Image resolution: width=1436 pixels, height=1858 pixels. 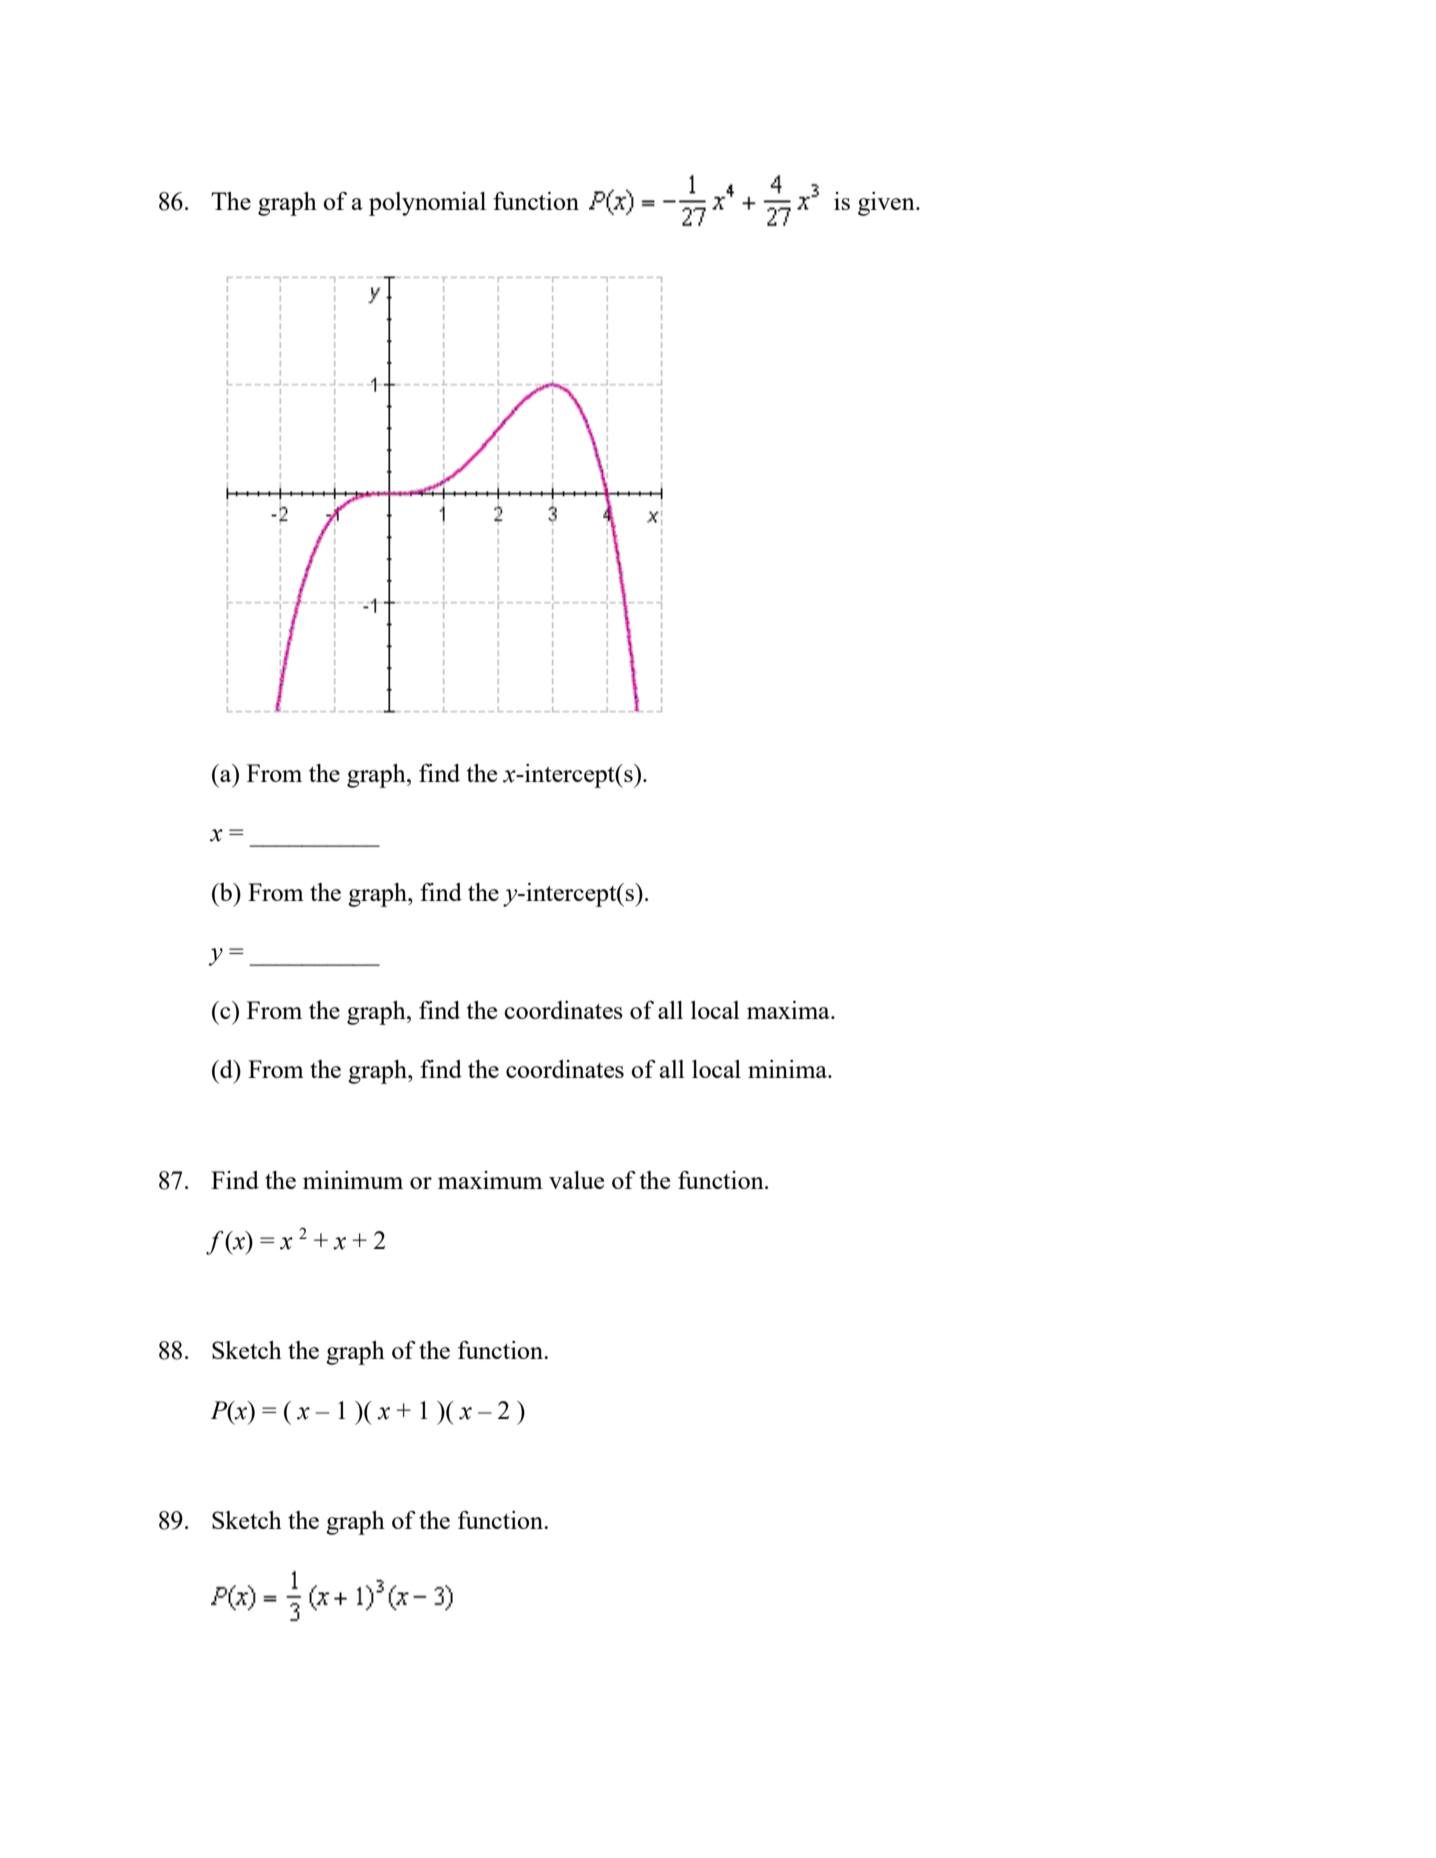 What do you see at coordinates (576, 1180) in the image?
I see `value` at bounding box center [576, 1180].
